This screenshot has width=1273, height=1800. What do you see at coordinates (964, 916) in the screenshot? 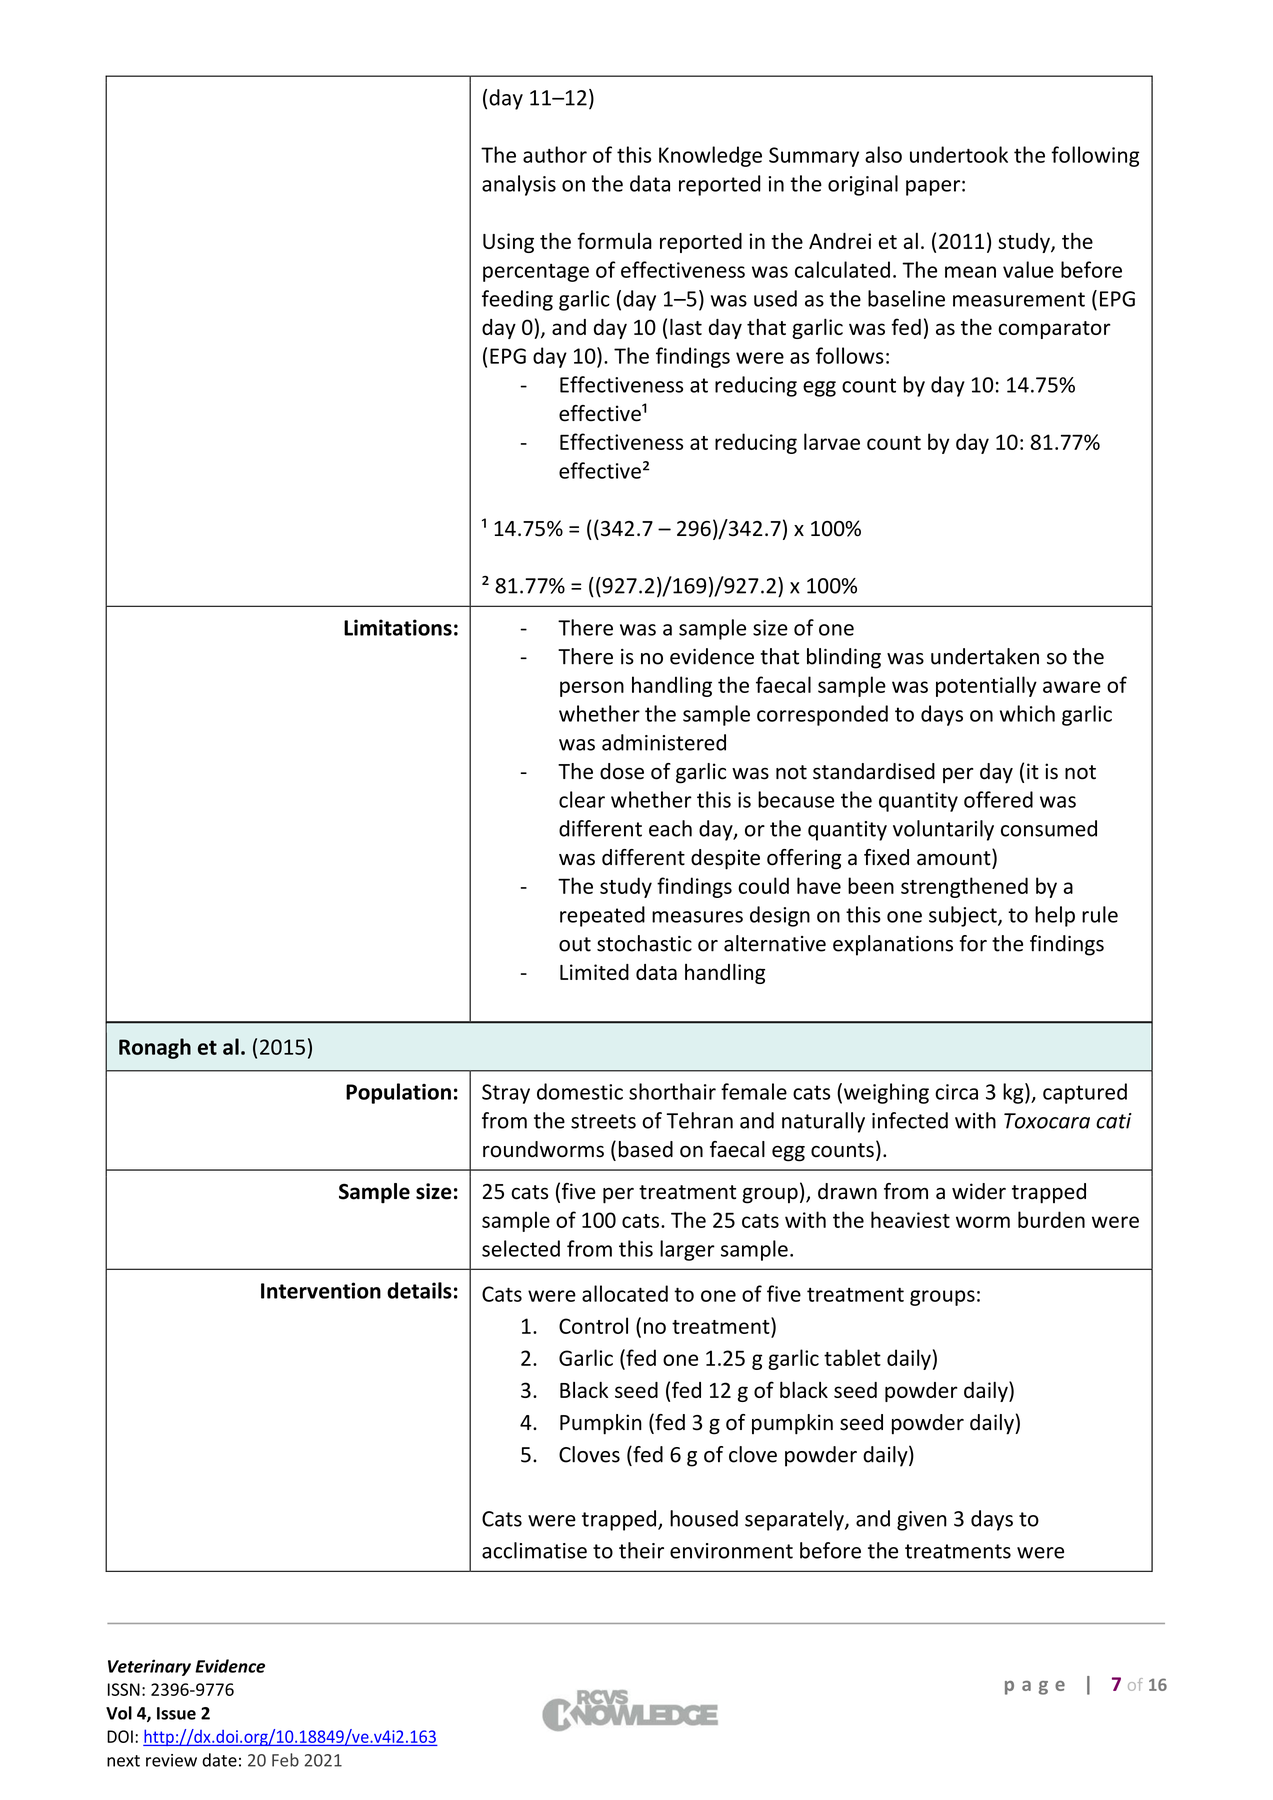
I see `subject` at bounding box center [964, 916].
